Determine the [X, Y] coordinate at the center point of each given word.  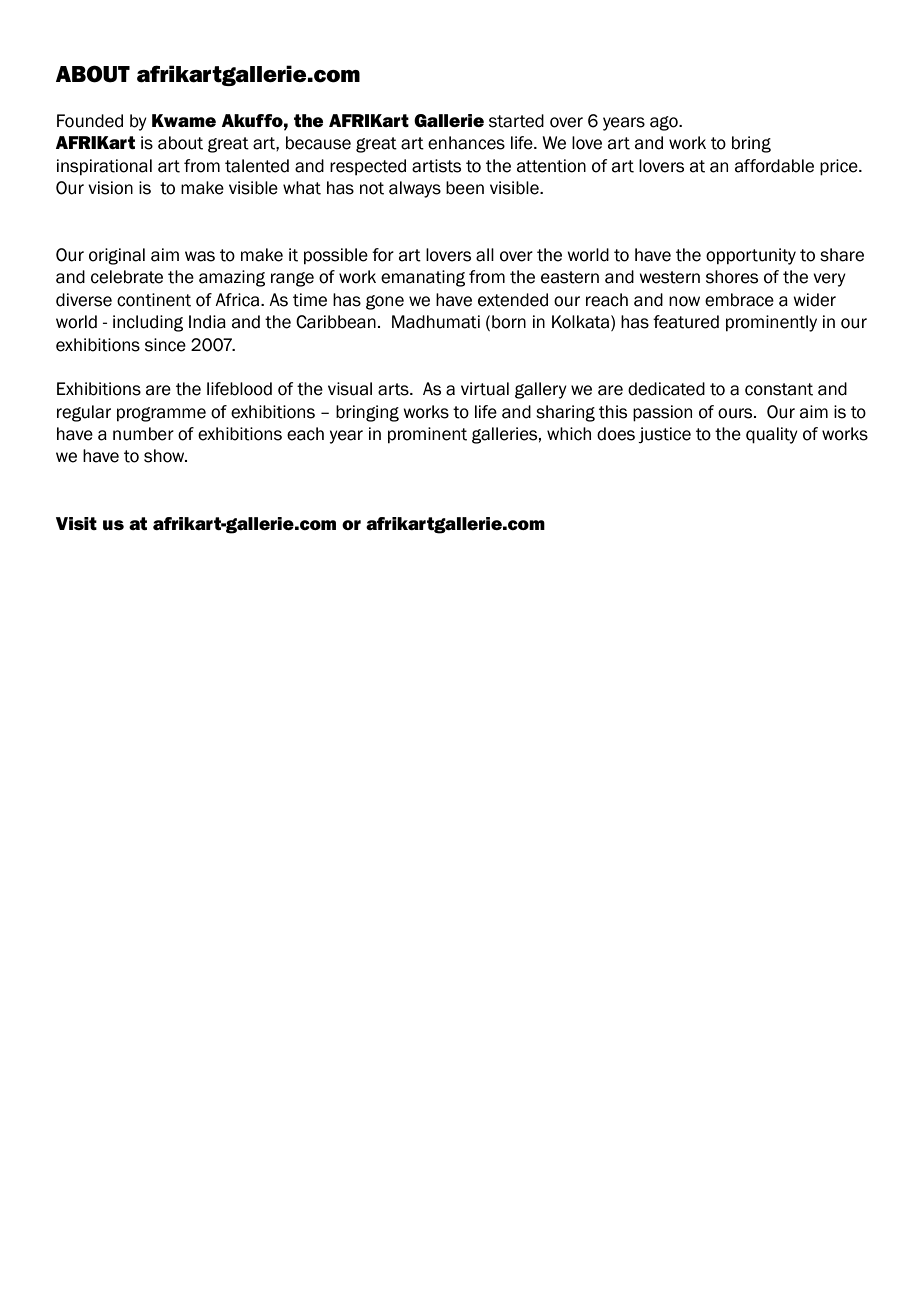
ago [665, 123]
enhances [466, 143]
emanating [423, 278]
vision [110, 188]
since [165, 345]
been [465, 188]
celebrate [127, 277]
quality [772, 435]
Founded [90, 121]
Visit [76, 523]
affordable [774, 166]
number [143, 434]
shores [732, 277]
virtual [485, 389]
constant [779, 389]
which [569, 434]
